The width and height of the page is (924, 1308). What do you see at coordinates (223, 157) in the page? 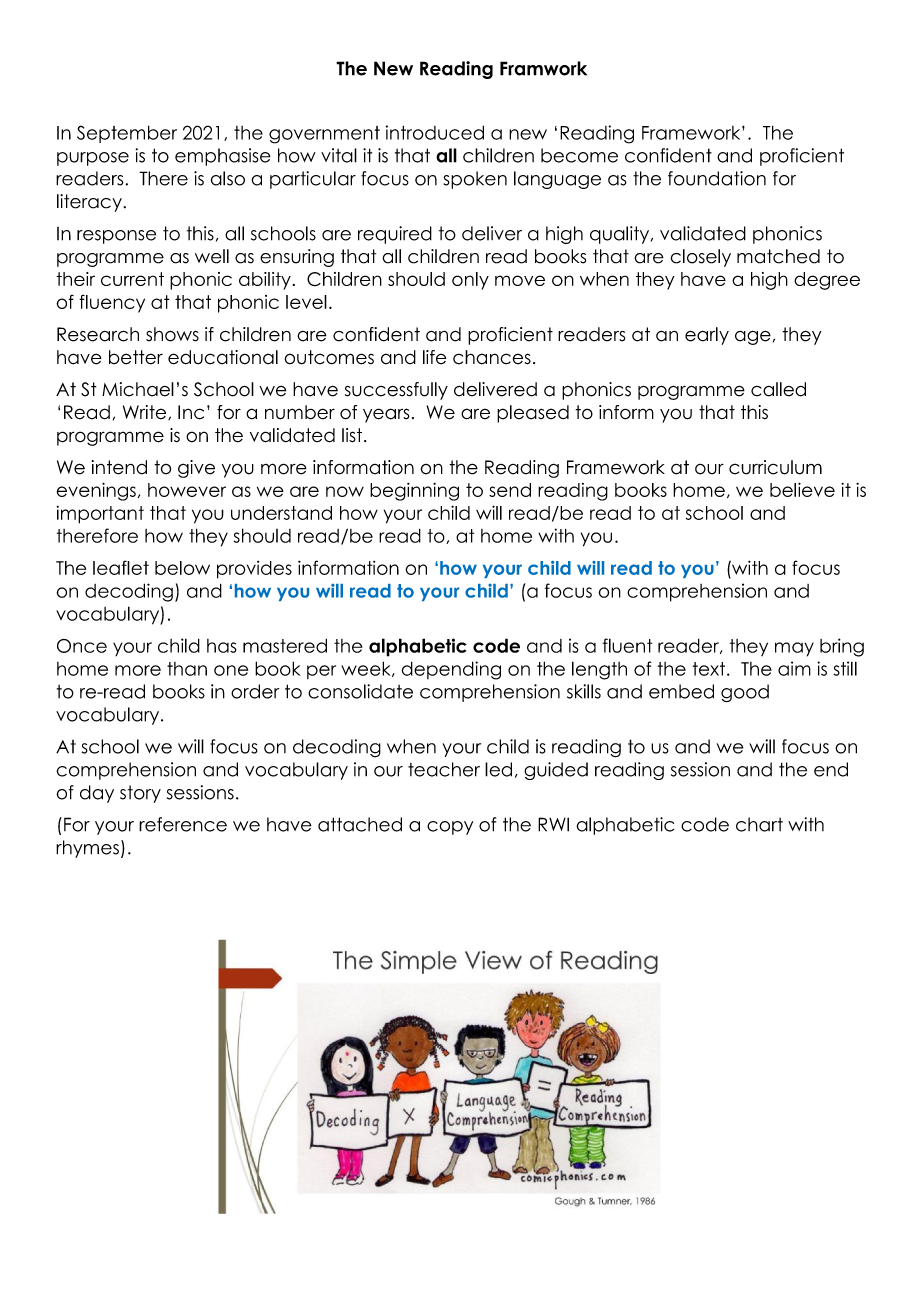
I see `emphasise` at bounding box center [223, 157].
